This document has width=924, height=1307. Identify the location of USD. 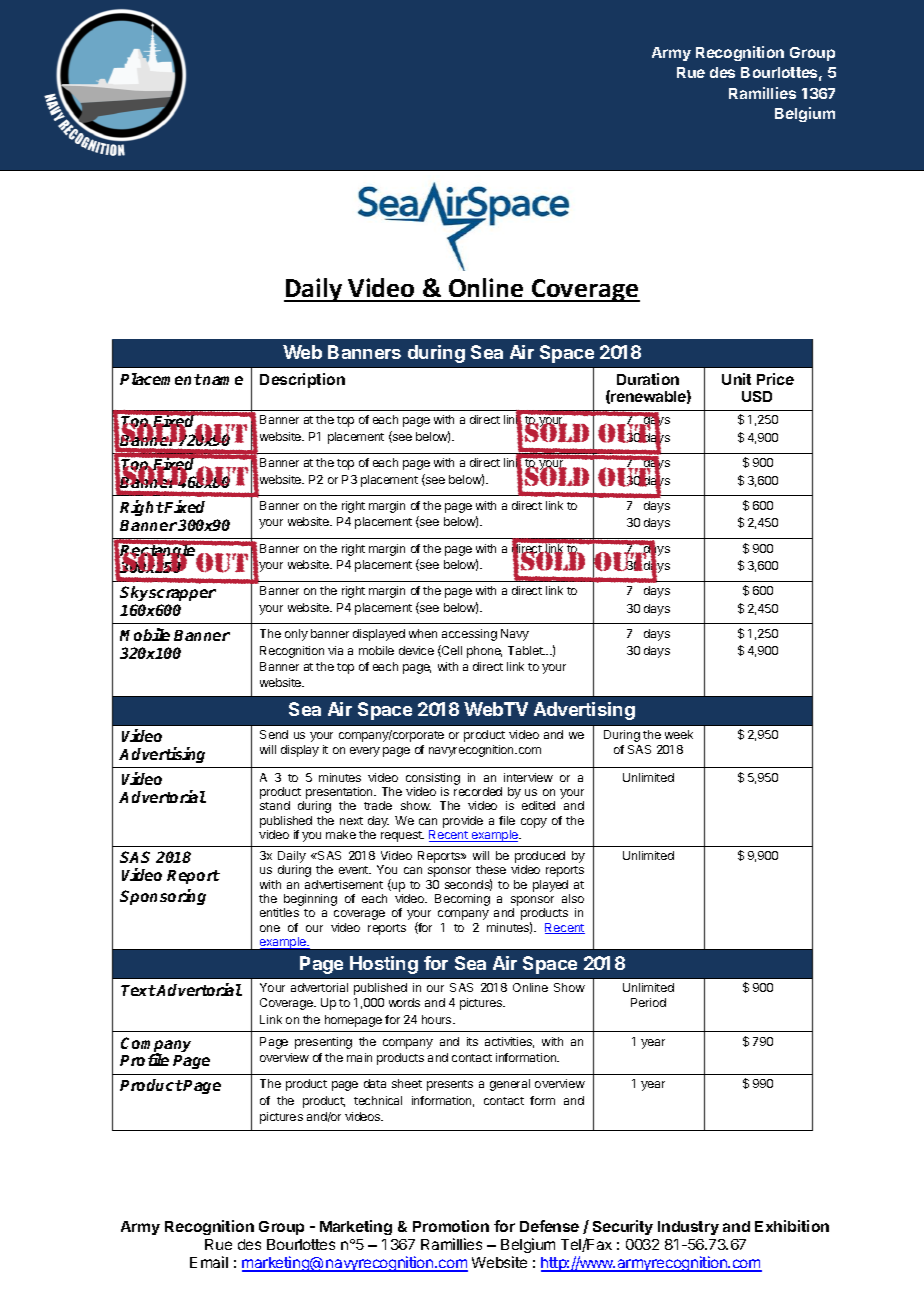
(757, 396).
